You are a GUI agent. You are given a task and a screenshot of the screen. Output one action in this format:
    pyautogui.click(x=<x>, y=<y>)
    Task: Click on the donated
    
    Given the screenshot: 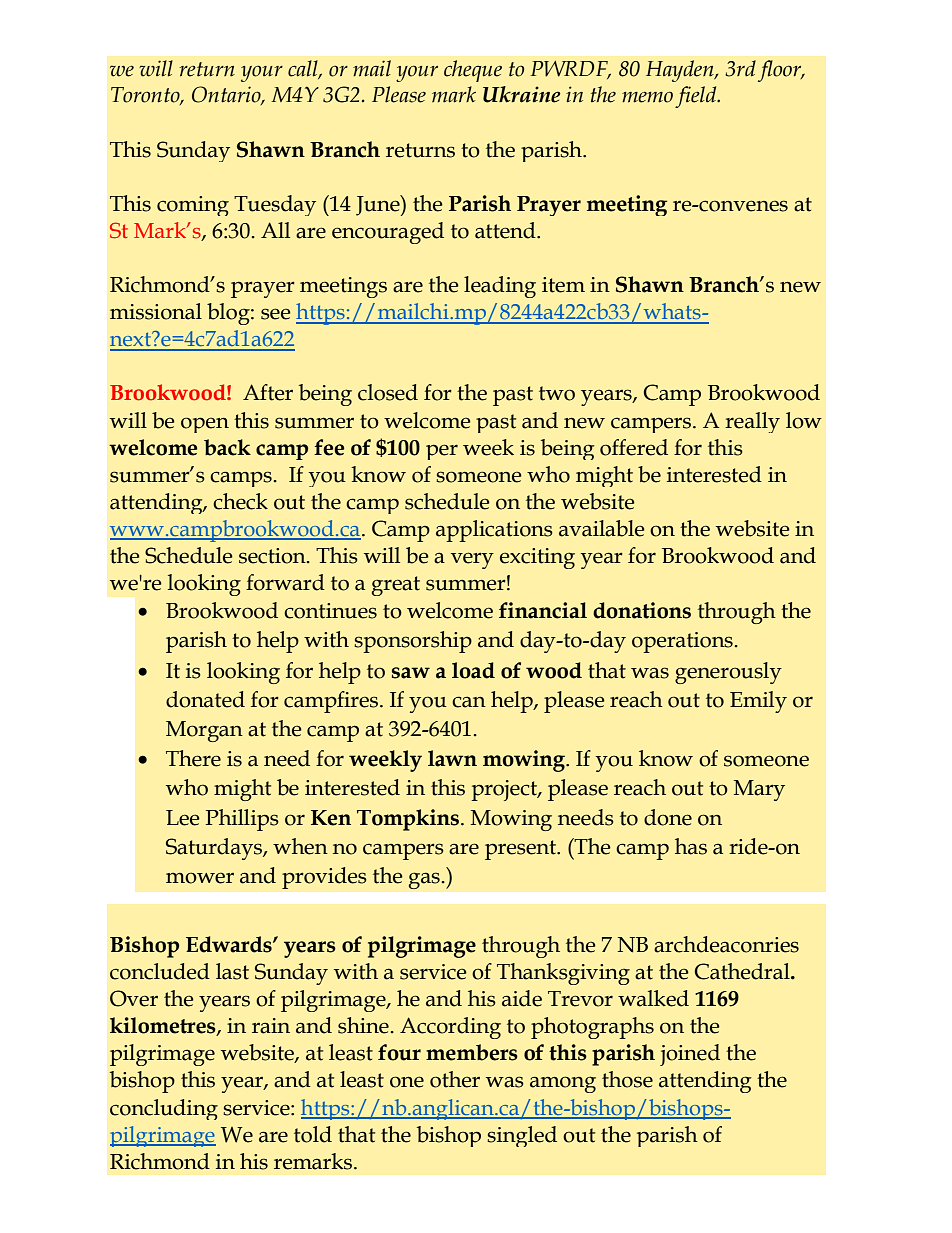 What is the action you would take?
    pyautogui.click(x=205, y=699)
